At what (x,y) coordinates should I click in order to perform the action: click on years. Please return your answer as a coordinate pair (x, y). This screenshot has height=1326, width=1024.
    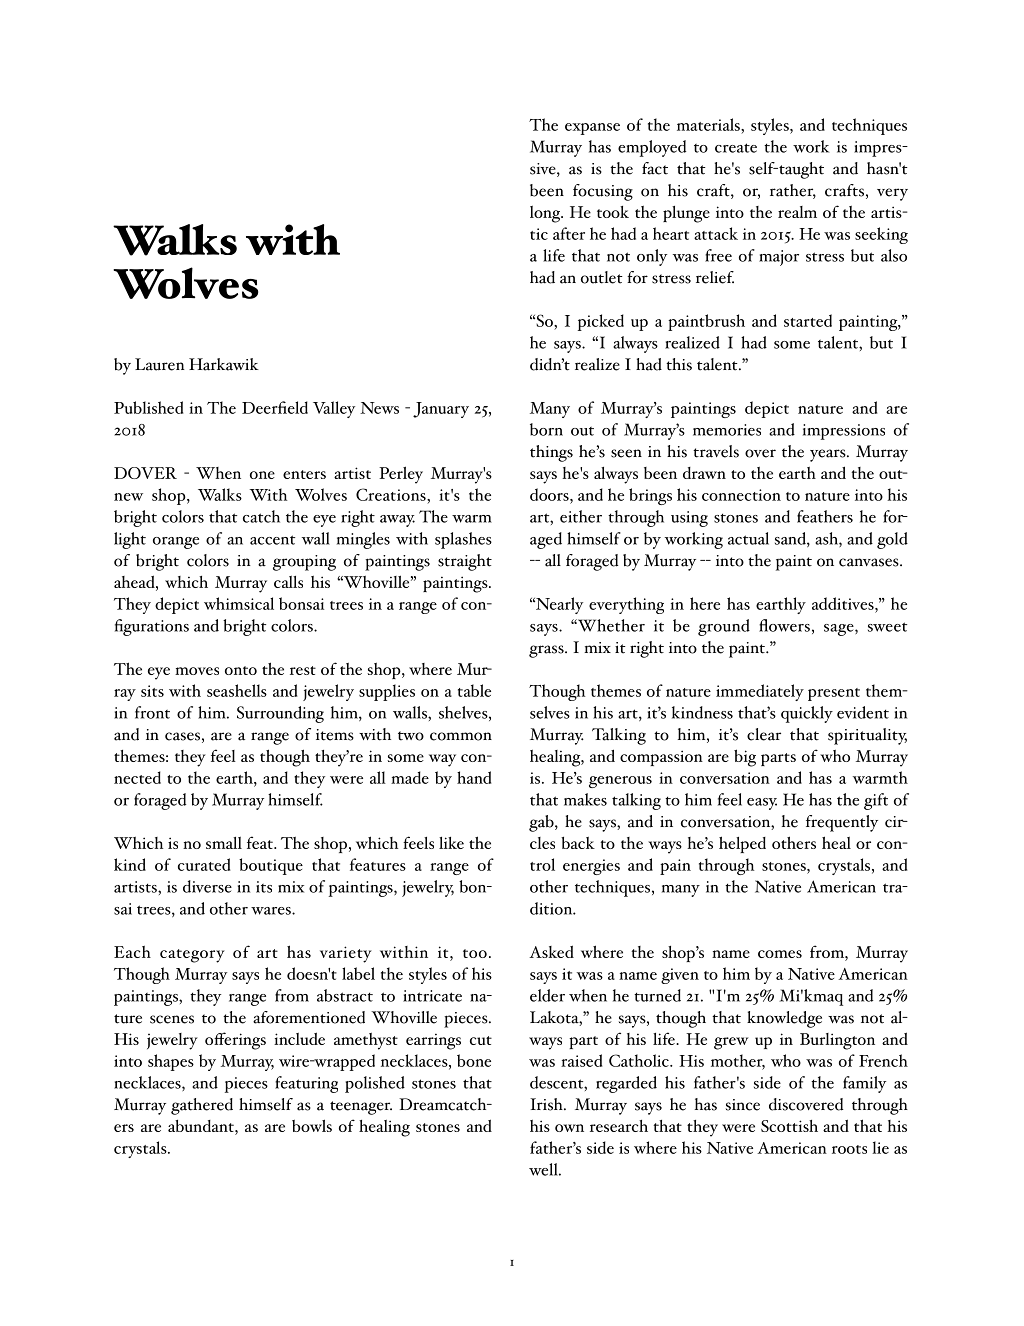
    Looking at the image, I should click on (829, 455).
